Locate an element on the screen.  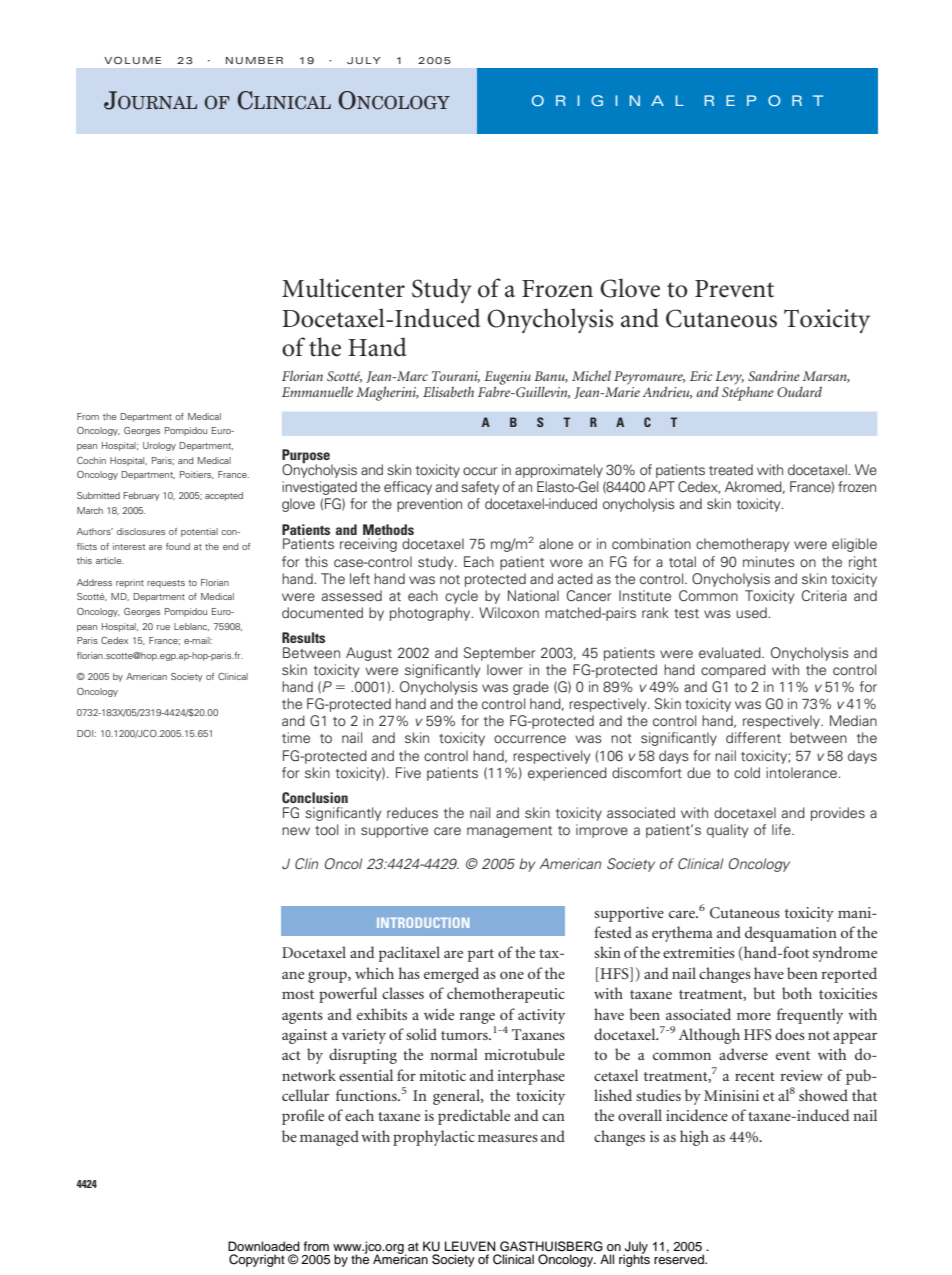
Elisabeth is located at coordinates (448, 391).
